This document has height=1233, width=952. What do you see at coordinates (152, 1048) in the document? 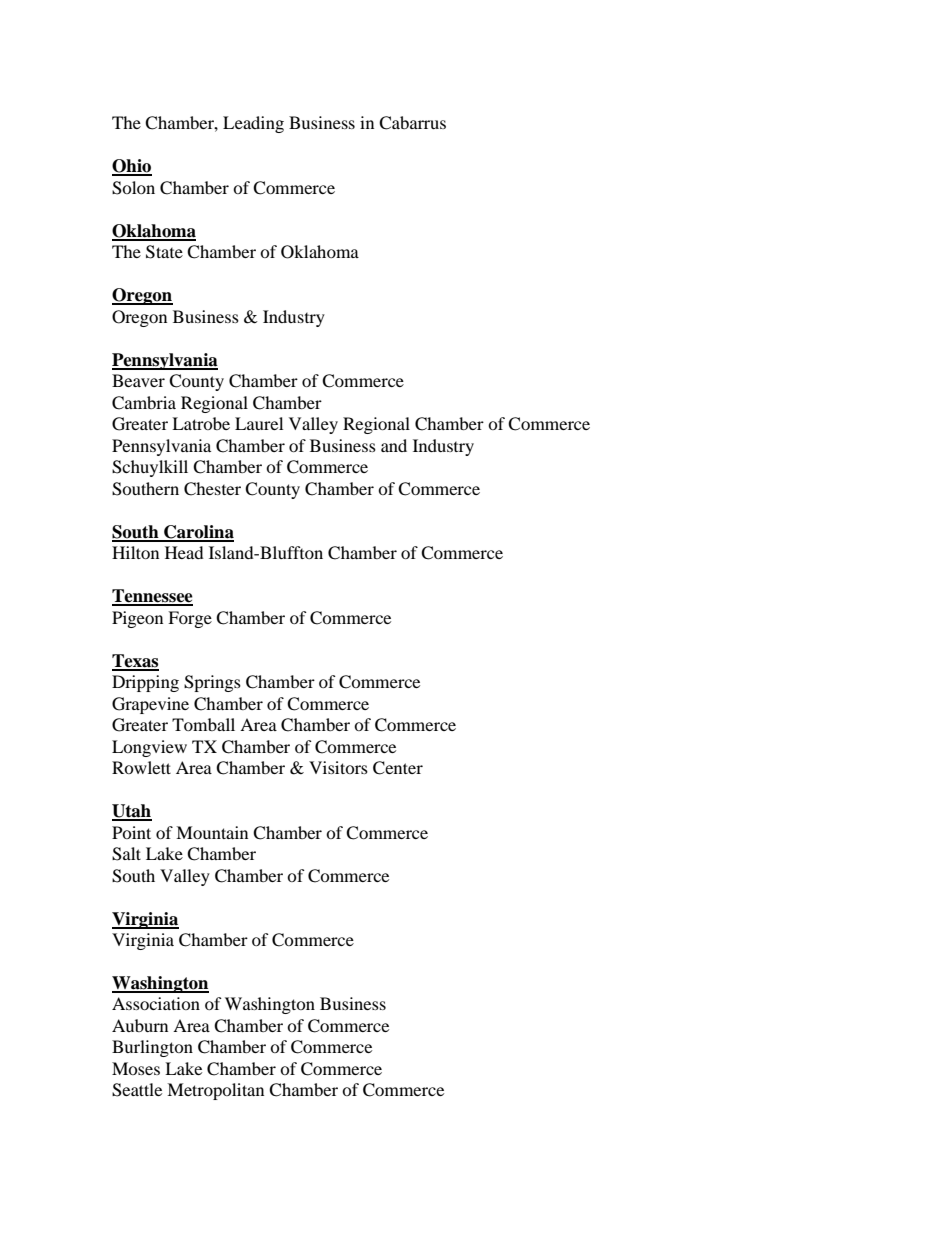
I see `Burlington` at bounding box center [152, 1048].
